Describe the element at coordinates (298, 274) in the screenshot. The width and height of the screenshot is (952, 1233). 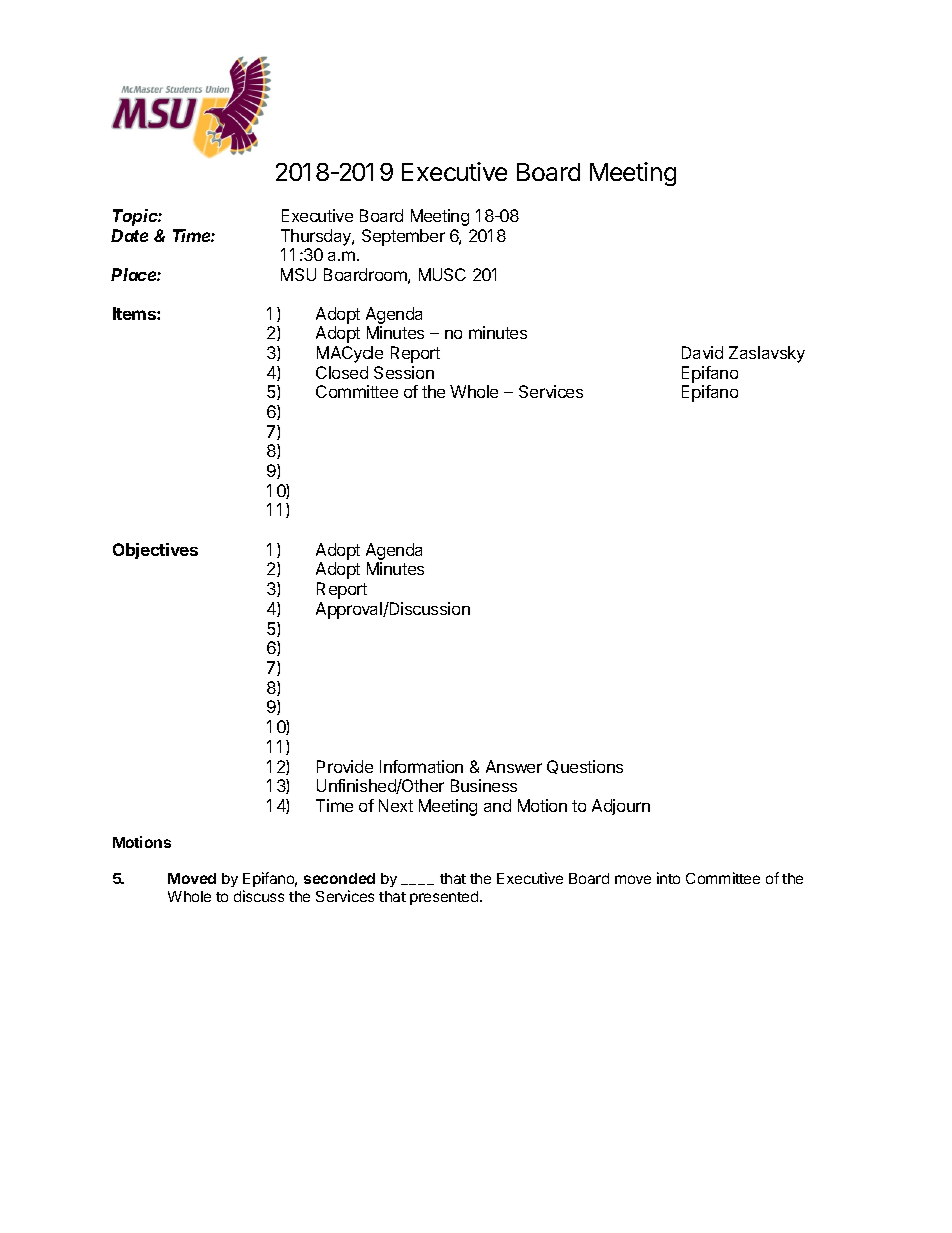
I see `MSU` at that location.
